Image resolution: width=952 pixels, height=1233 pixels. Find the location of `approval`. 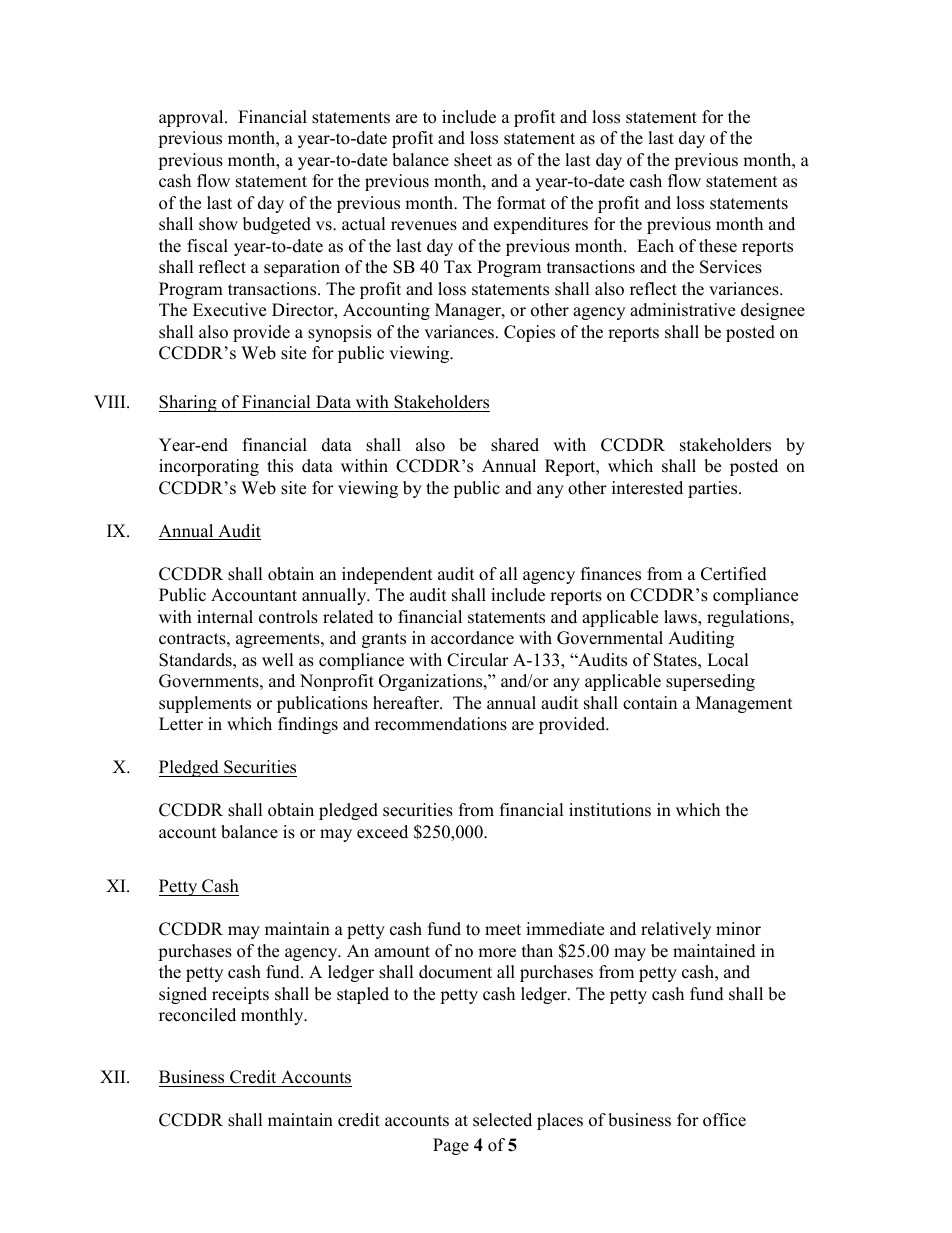

approval is located at coordinates (192, 118).
